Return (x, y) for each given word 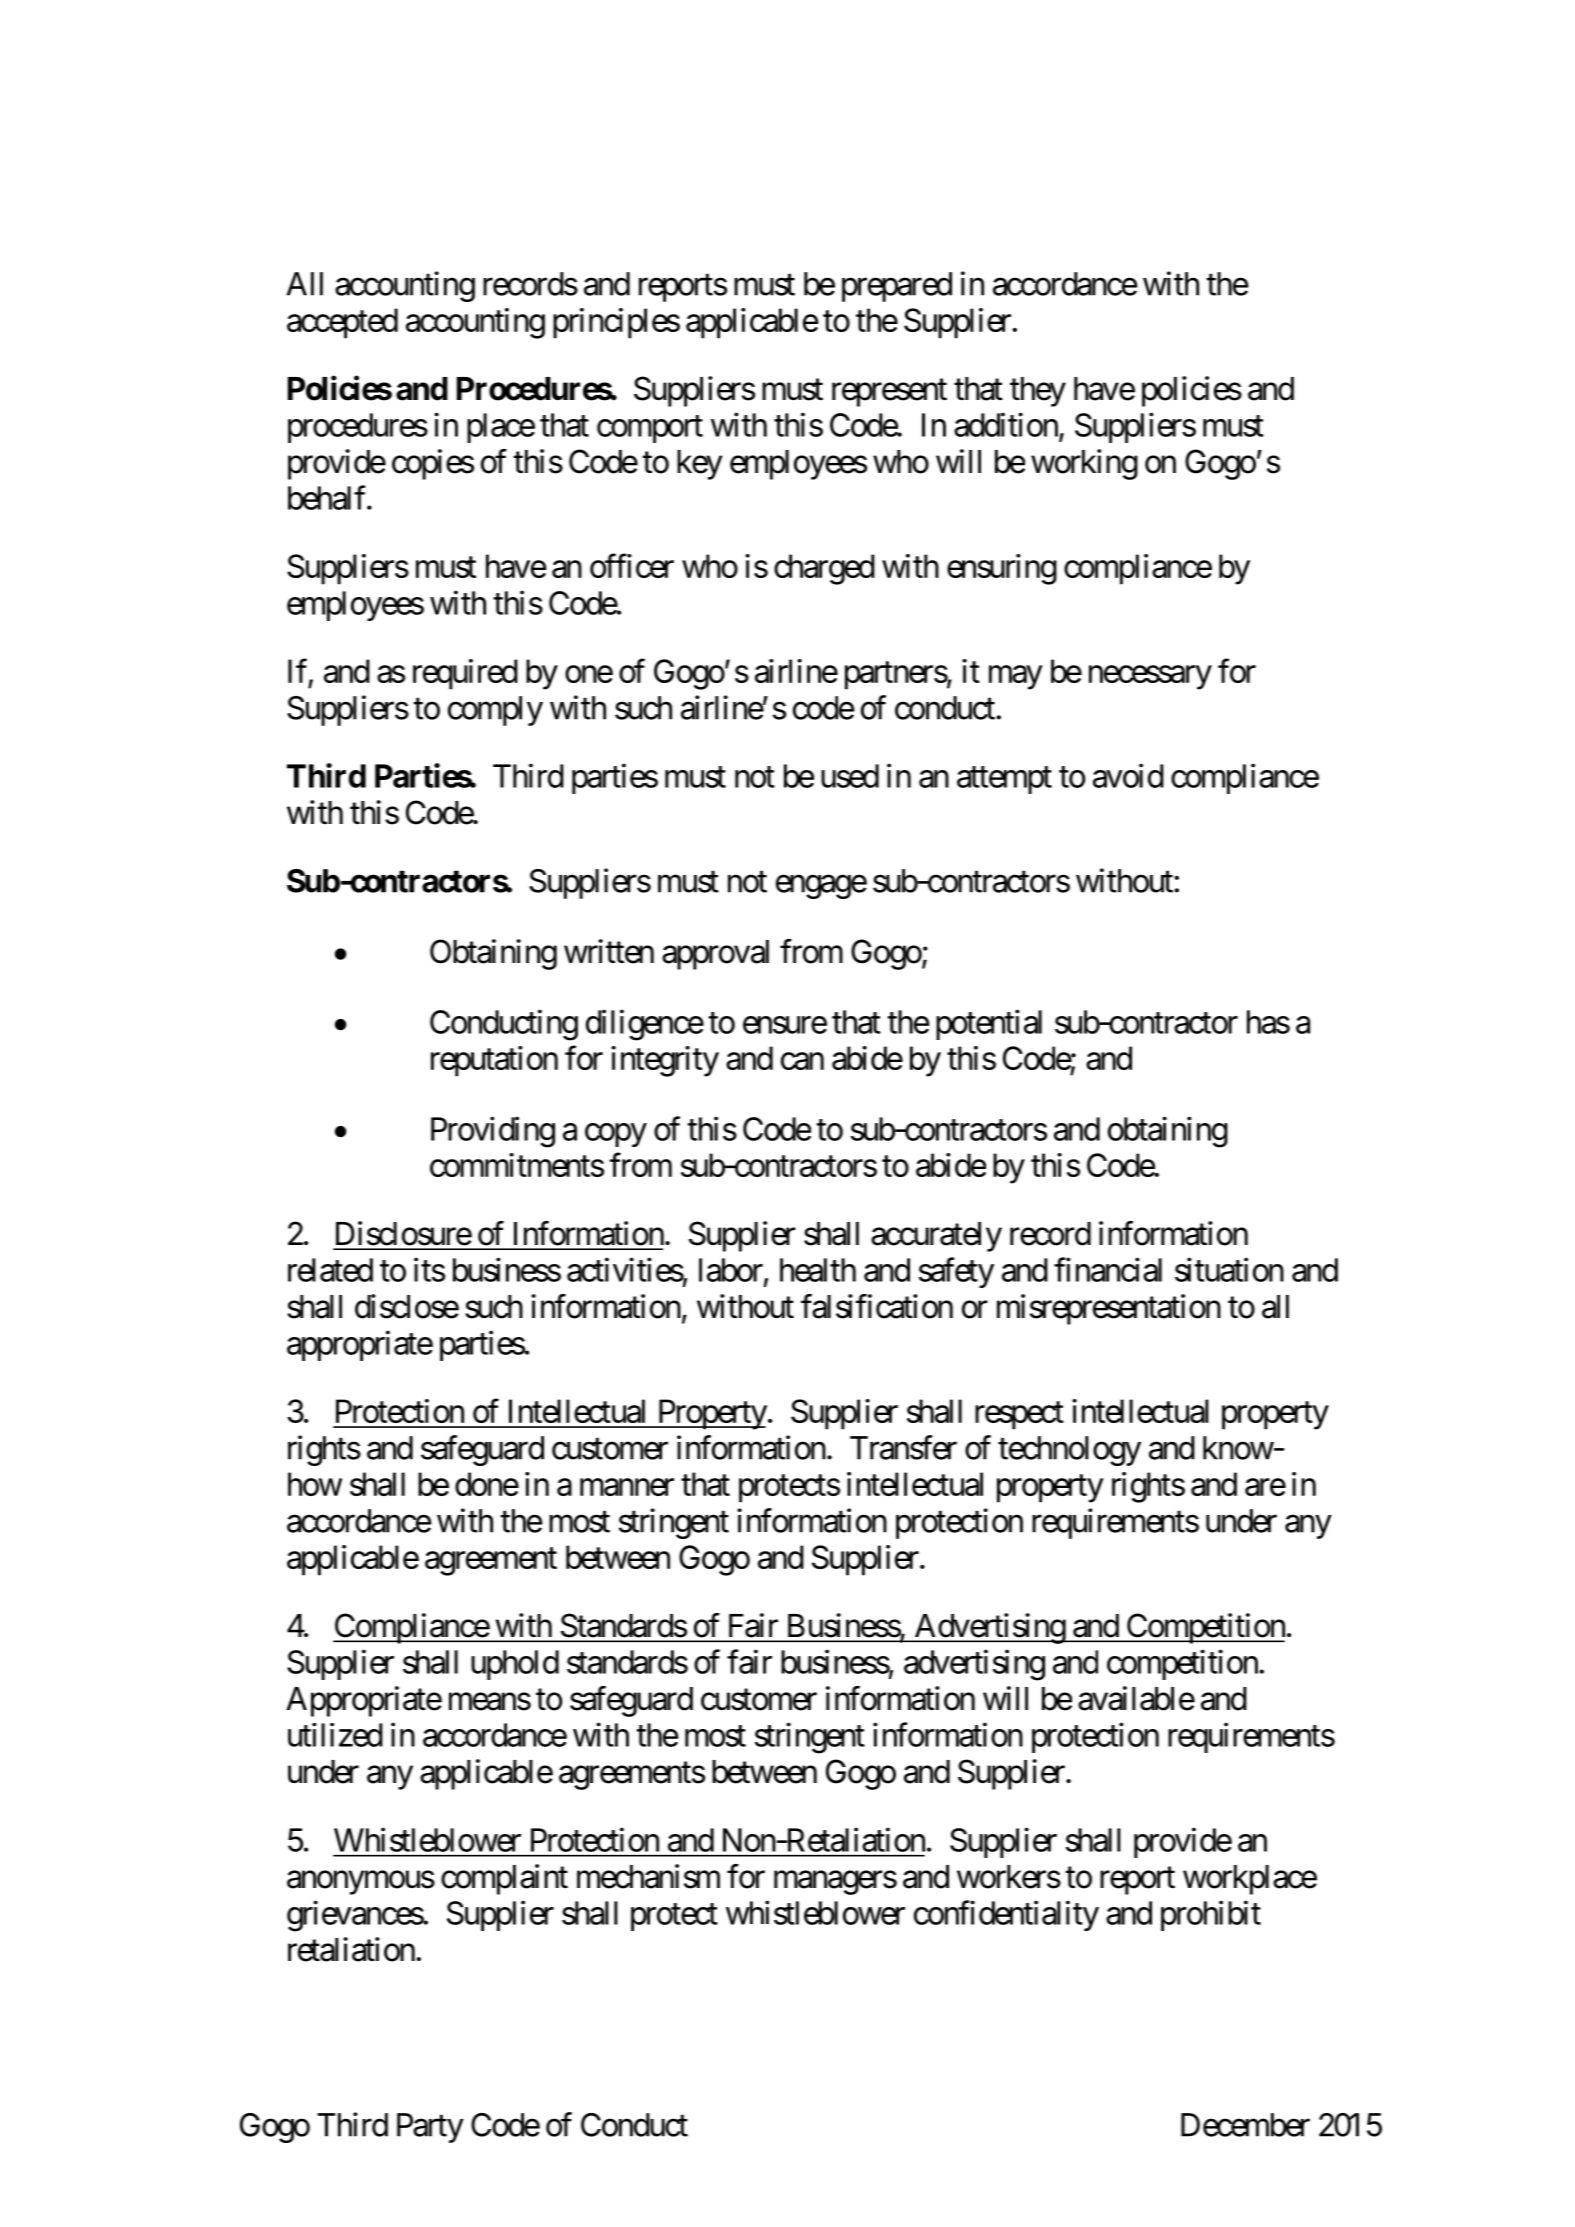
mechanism (648, 1876)
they (1038, 392)
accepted (342, 323)
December (1245, 2125)
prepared (897, 287)
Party (430, 2128)
